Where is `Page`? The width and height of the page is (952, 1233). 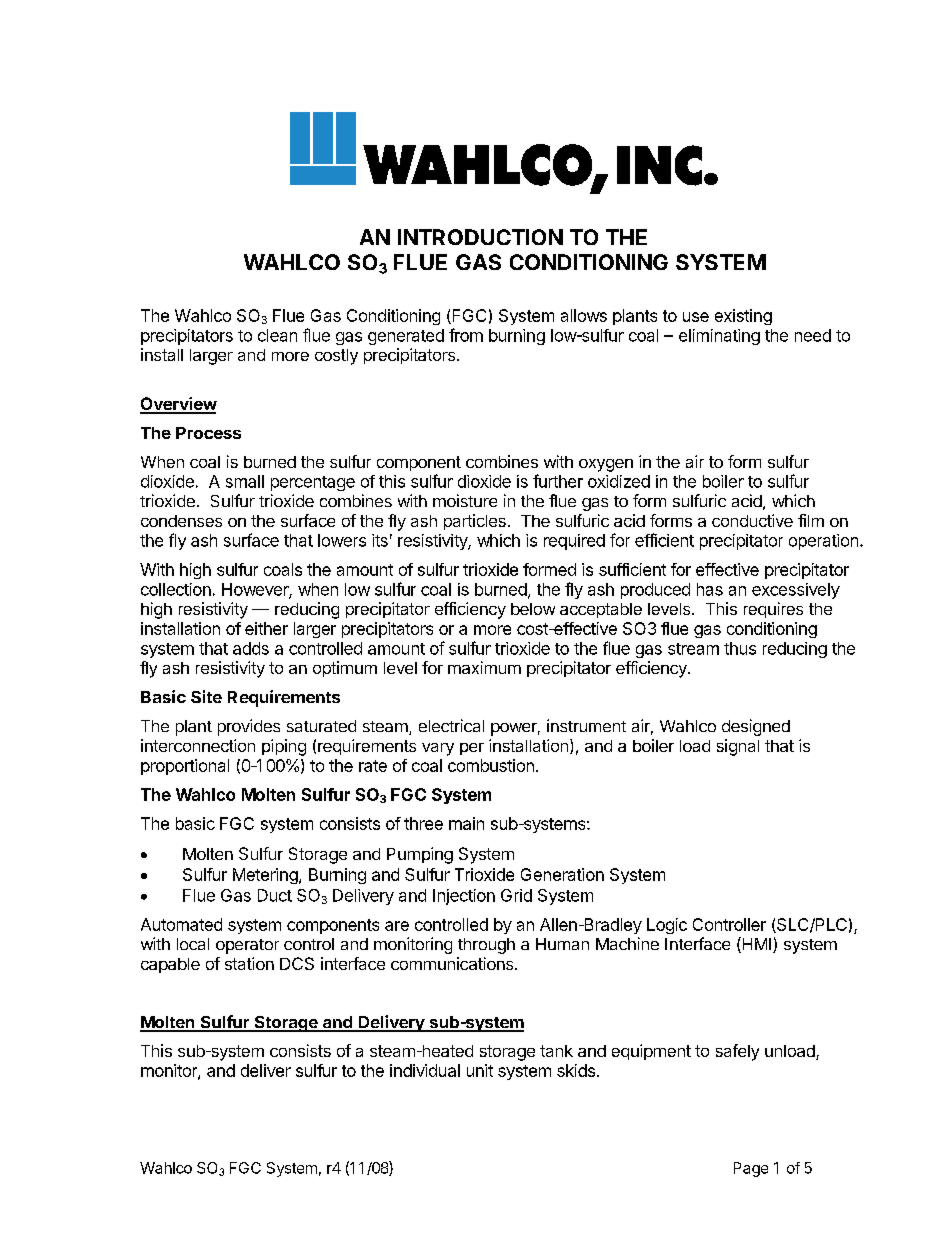
Page is located at coordinates (751, 1169).
